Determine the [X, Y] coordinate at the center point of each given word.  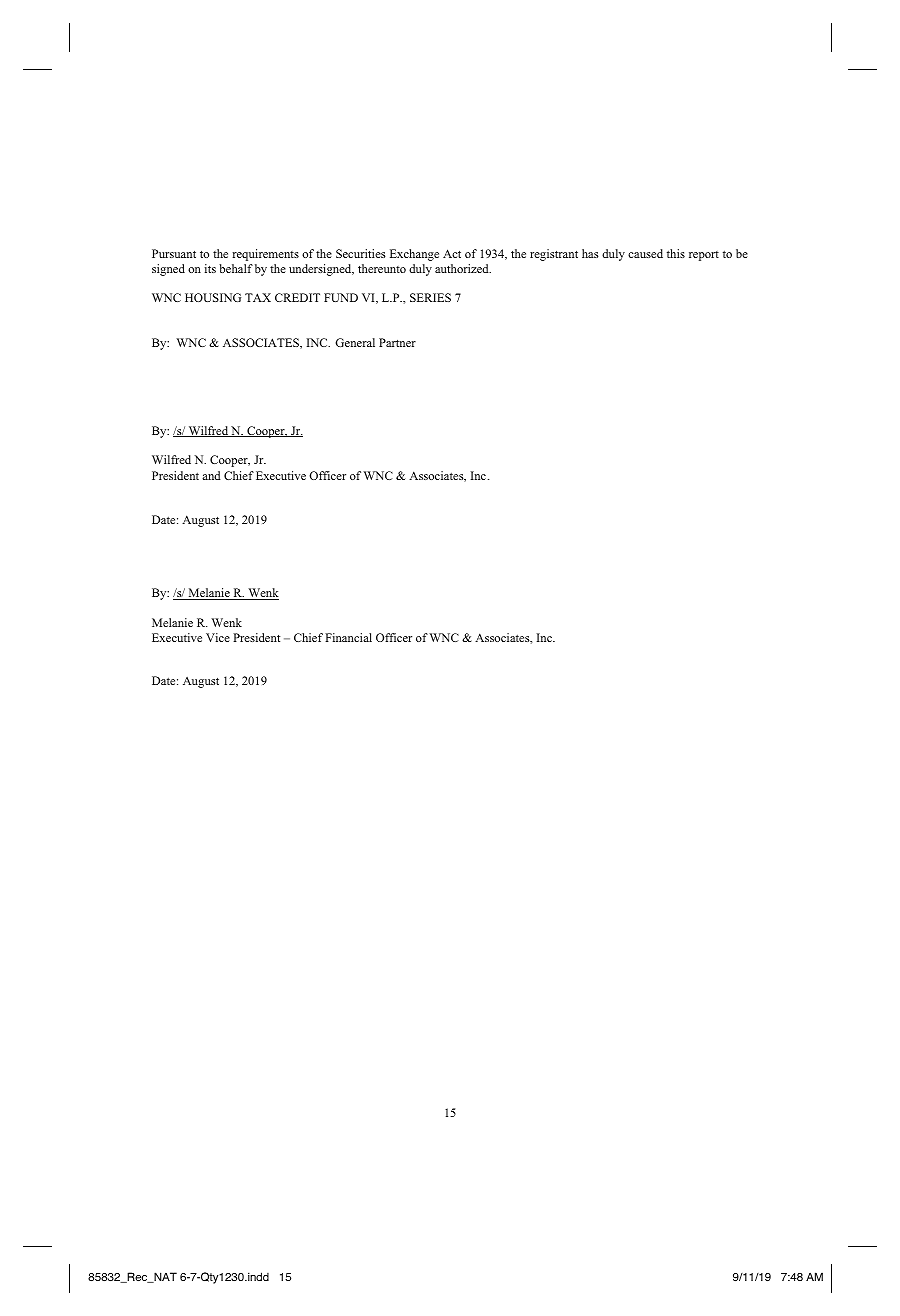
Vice [218, 637]
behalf [236, 268]
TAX [258, 297]
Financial [348, 637]
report [704, 256]
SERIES [430, 297]
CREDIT [297, 297]
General [355, 342]
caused [645, 253]
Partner [397, 342]
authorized [463, 268]
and [211, 475]
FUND [341, 297]
